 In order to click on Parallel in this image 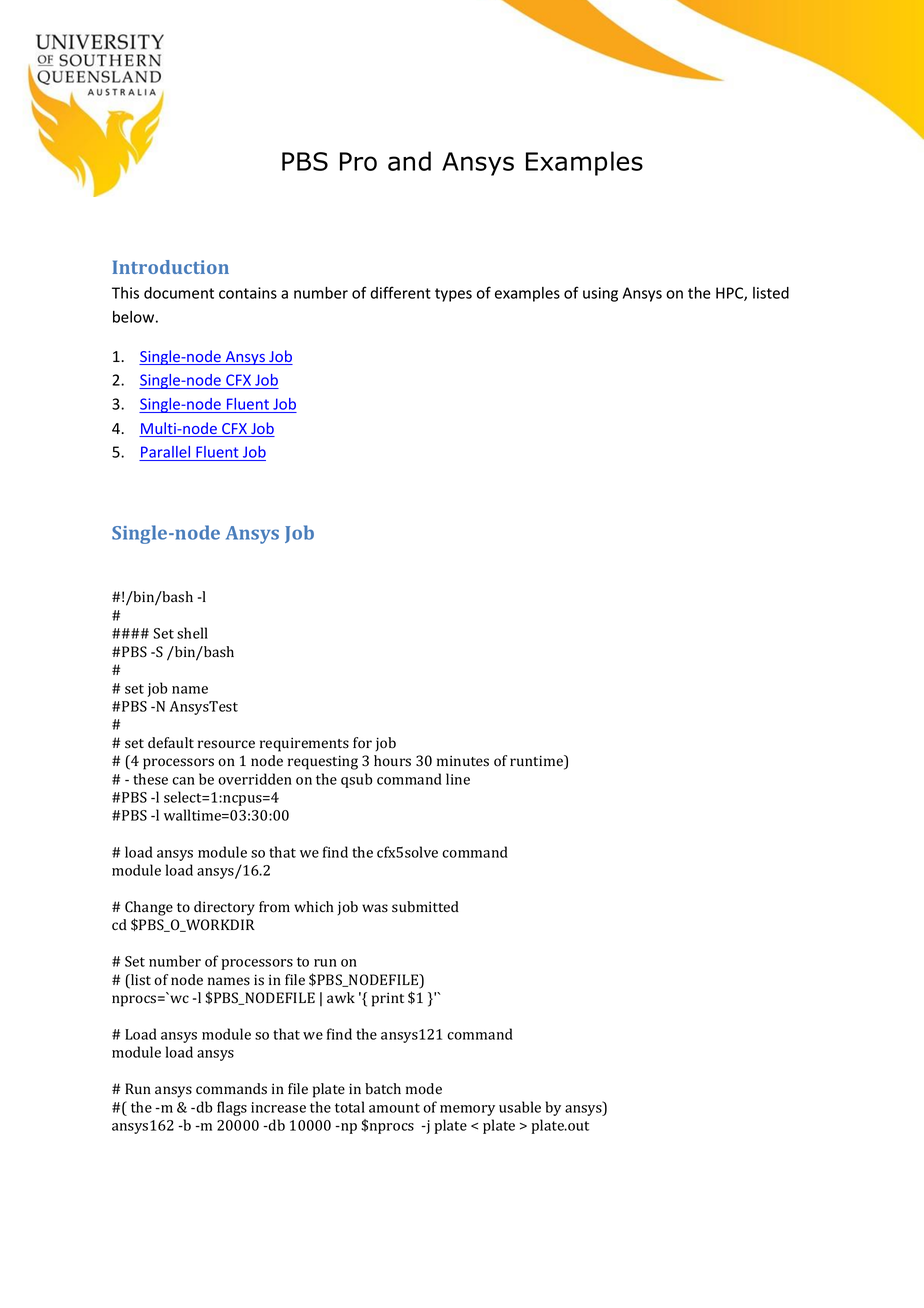, I will do `click(166, 453)`.
